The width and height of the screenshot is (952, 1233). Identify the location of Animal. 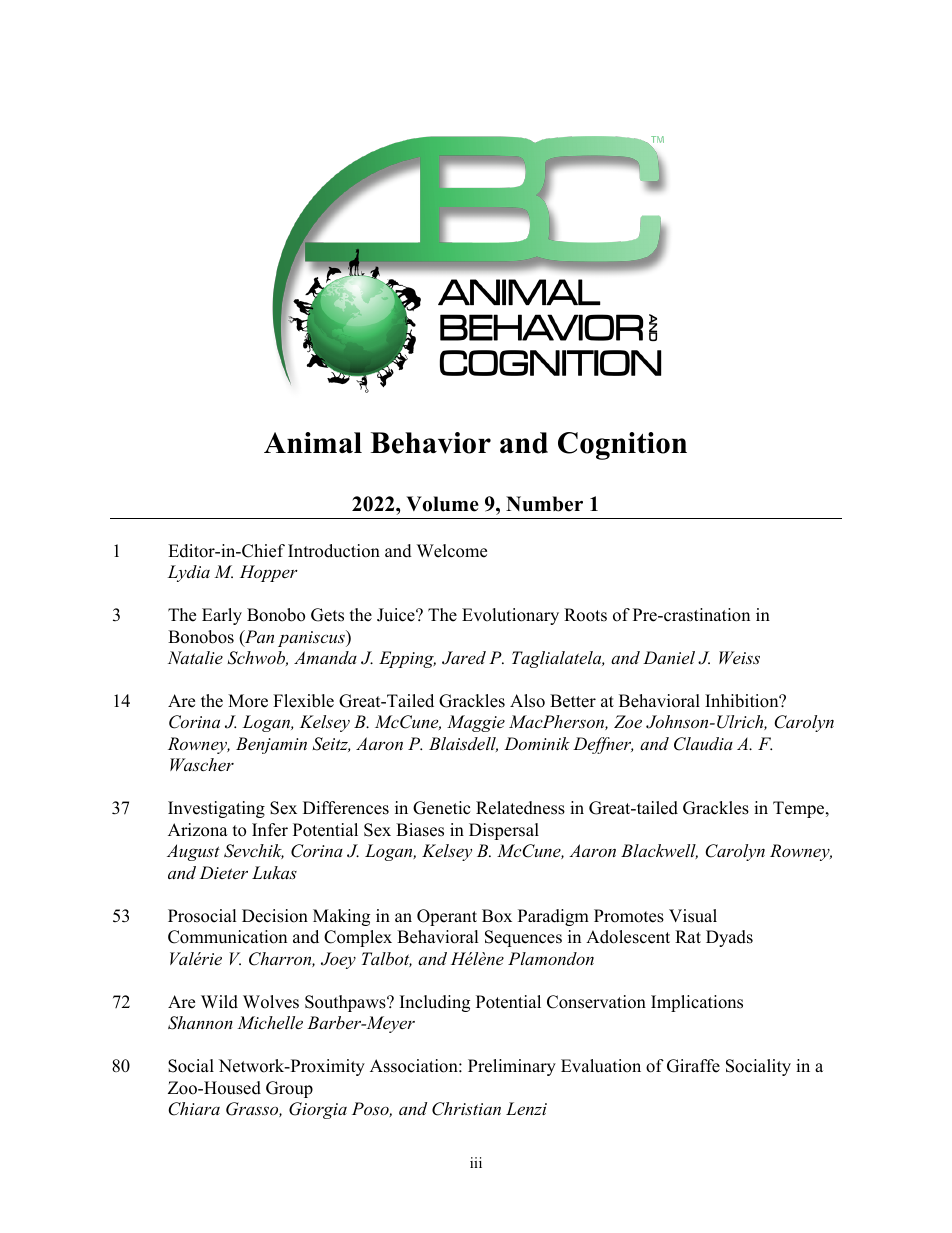
(313, 442).
